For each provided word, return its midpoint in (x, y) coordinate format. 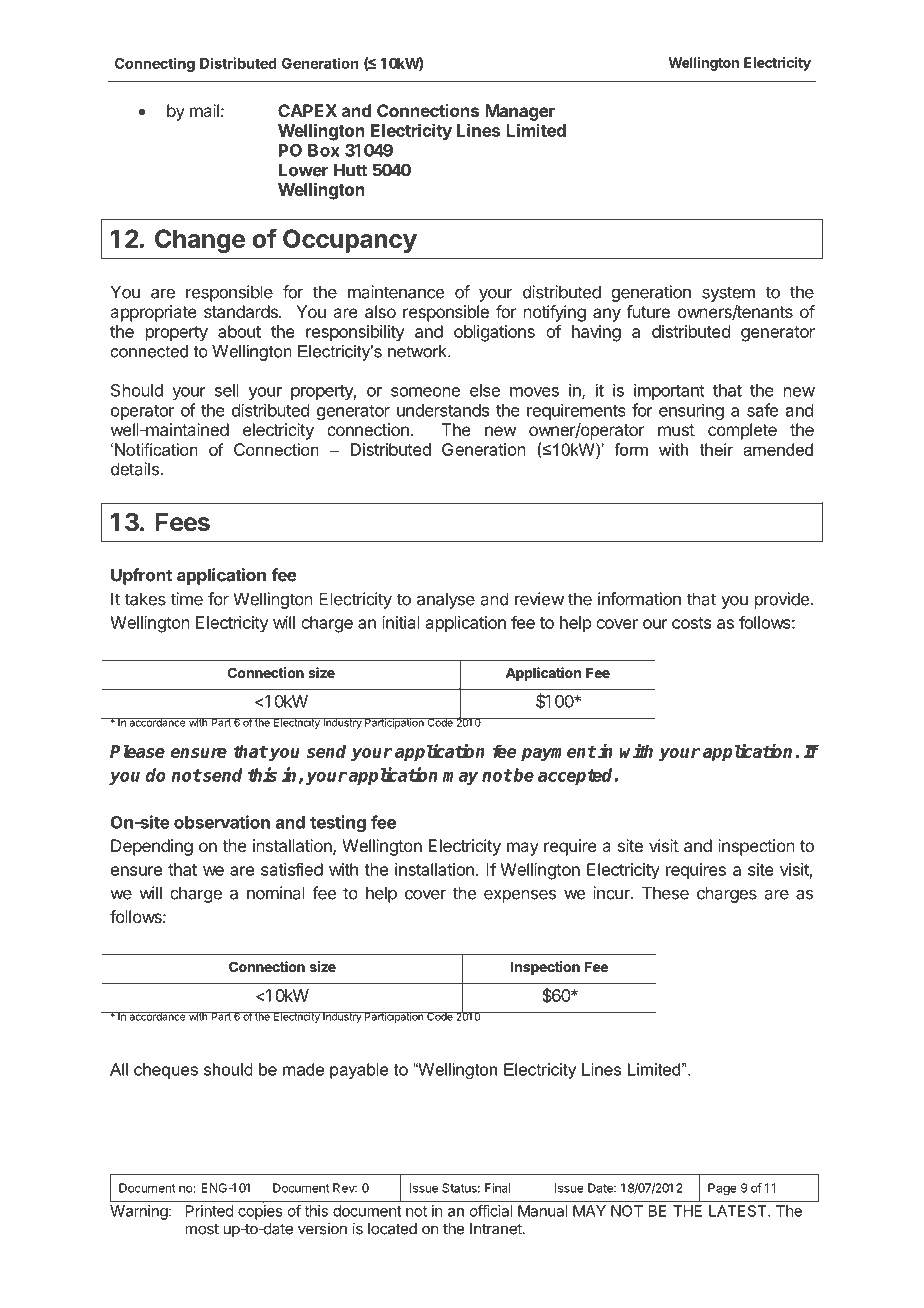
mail (204, 110)
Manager (520, 112)
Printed (209, 1211)
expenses (520, 896)
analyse (446, 600)
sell (227, 390)
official (491, 1211)
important (669, 391)
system (728, 294)
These (665, 893)
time (187, 599)
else (485, 390)
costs (691, 623)
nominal (276, 893)
